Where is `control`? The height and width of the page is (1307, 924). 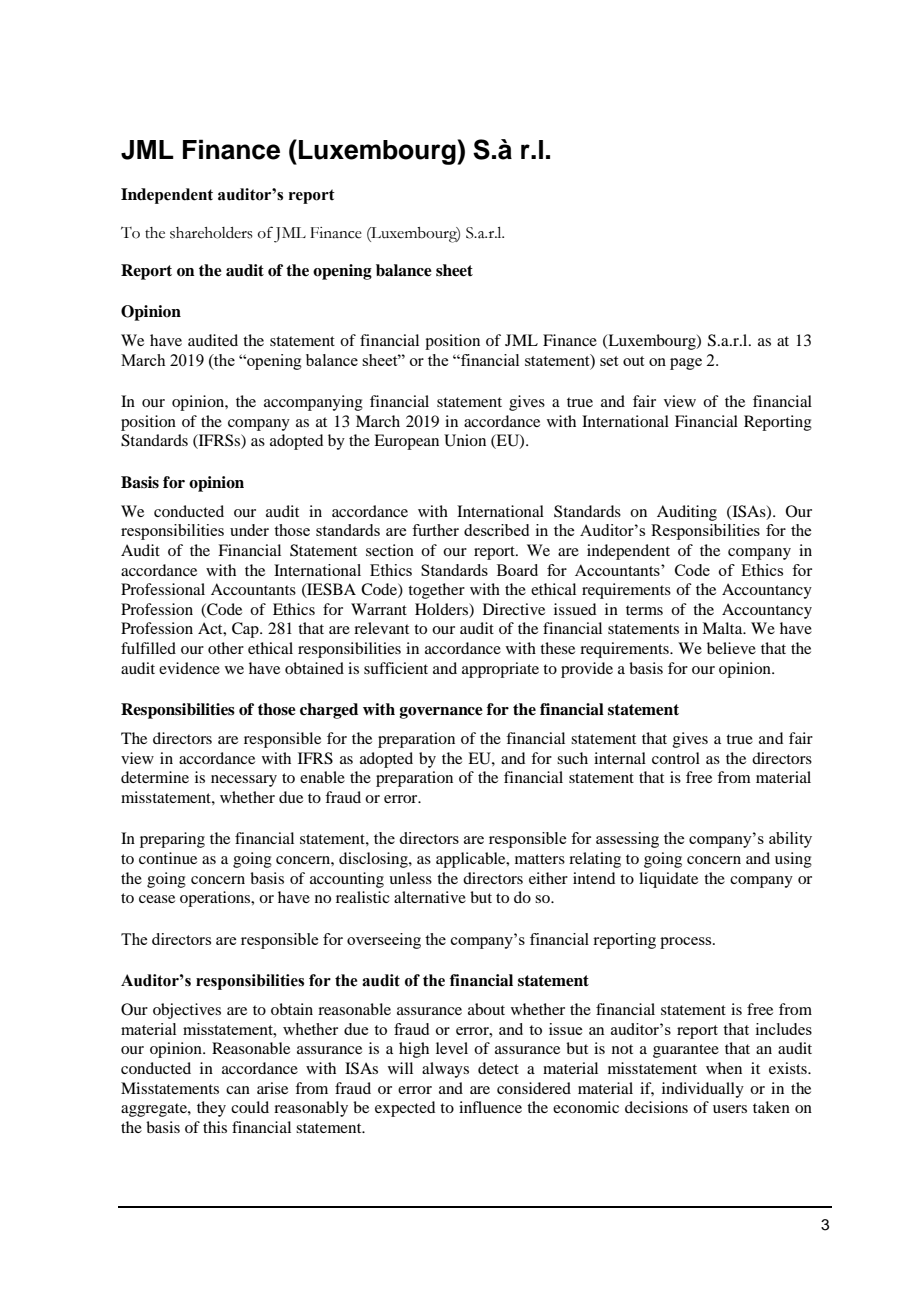 control is located at coordinates (676, 758).
